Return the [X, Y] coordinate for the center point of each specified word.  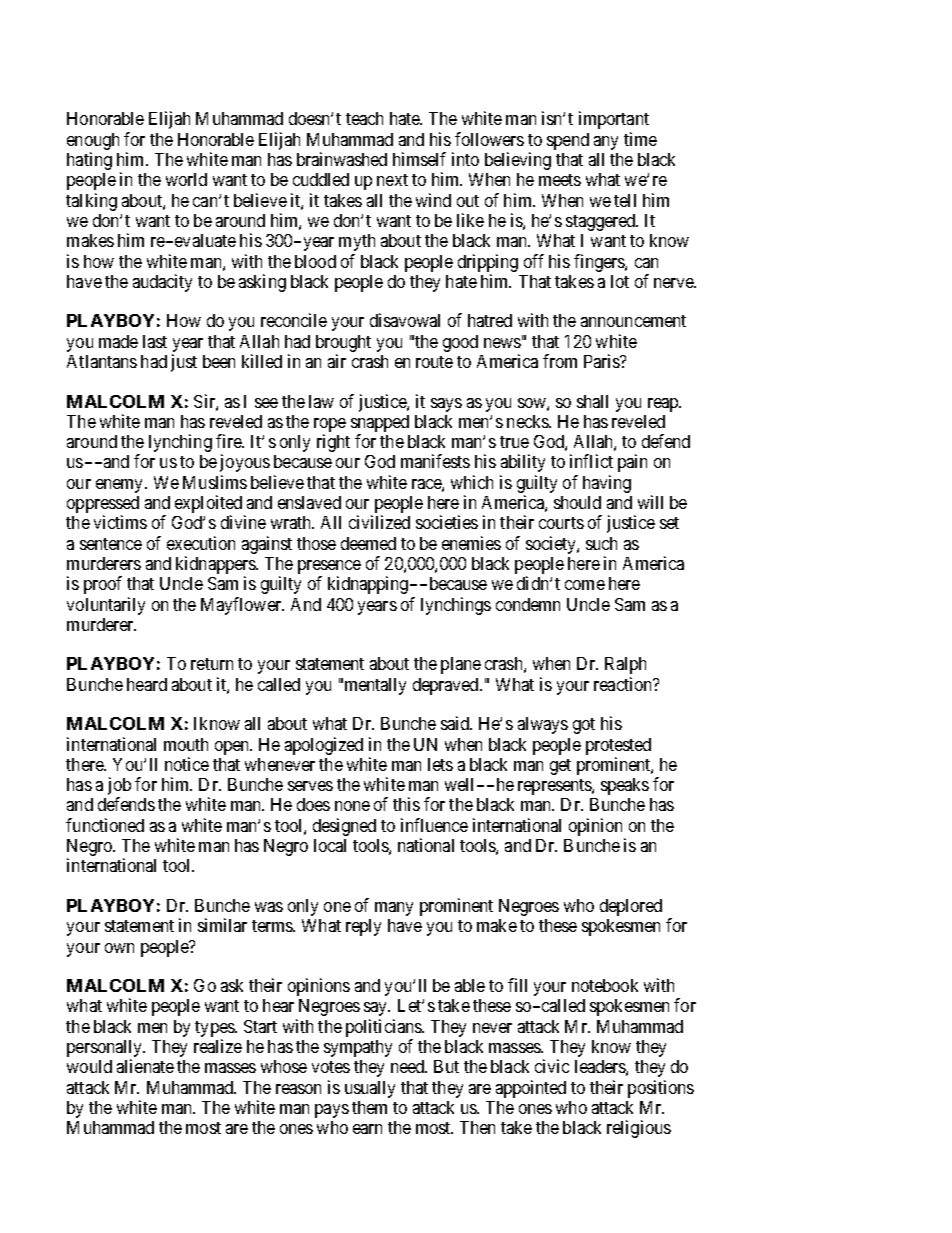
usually [370, 1089]
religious [639, 1129]
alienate [145, 1066]
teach [364, 118]
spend [568, 141]
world [186, 179]
